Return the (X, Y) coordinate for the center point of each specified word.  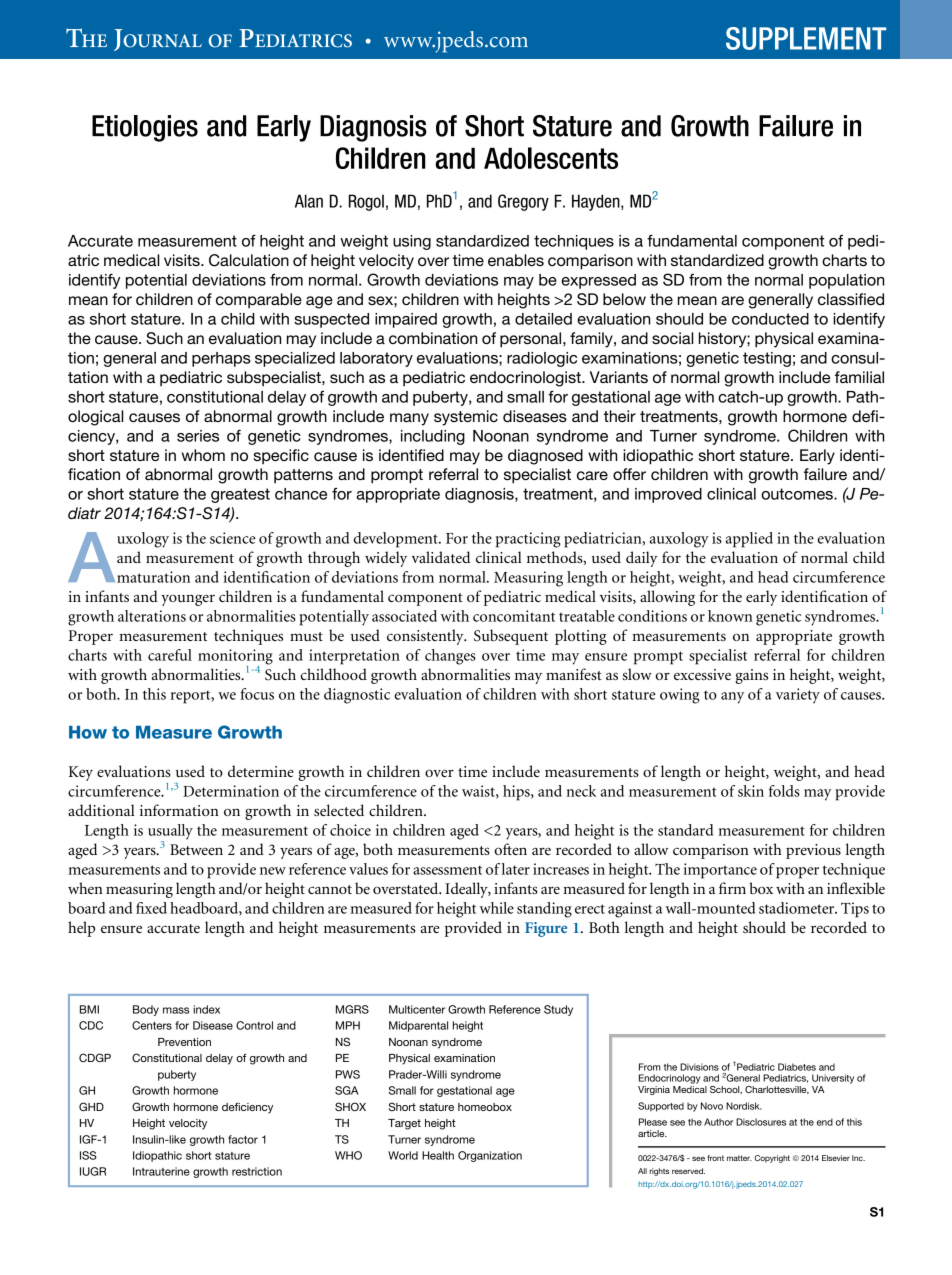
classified (851, 299)
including (433, 437)
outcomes (798, 494)
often (510, 849)
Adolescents (551, 158)
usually (170, 833)
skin (751, 791)
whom (203, 455)
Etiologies (145, 128)
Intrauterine (161, 1171)
